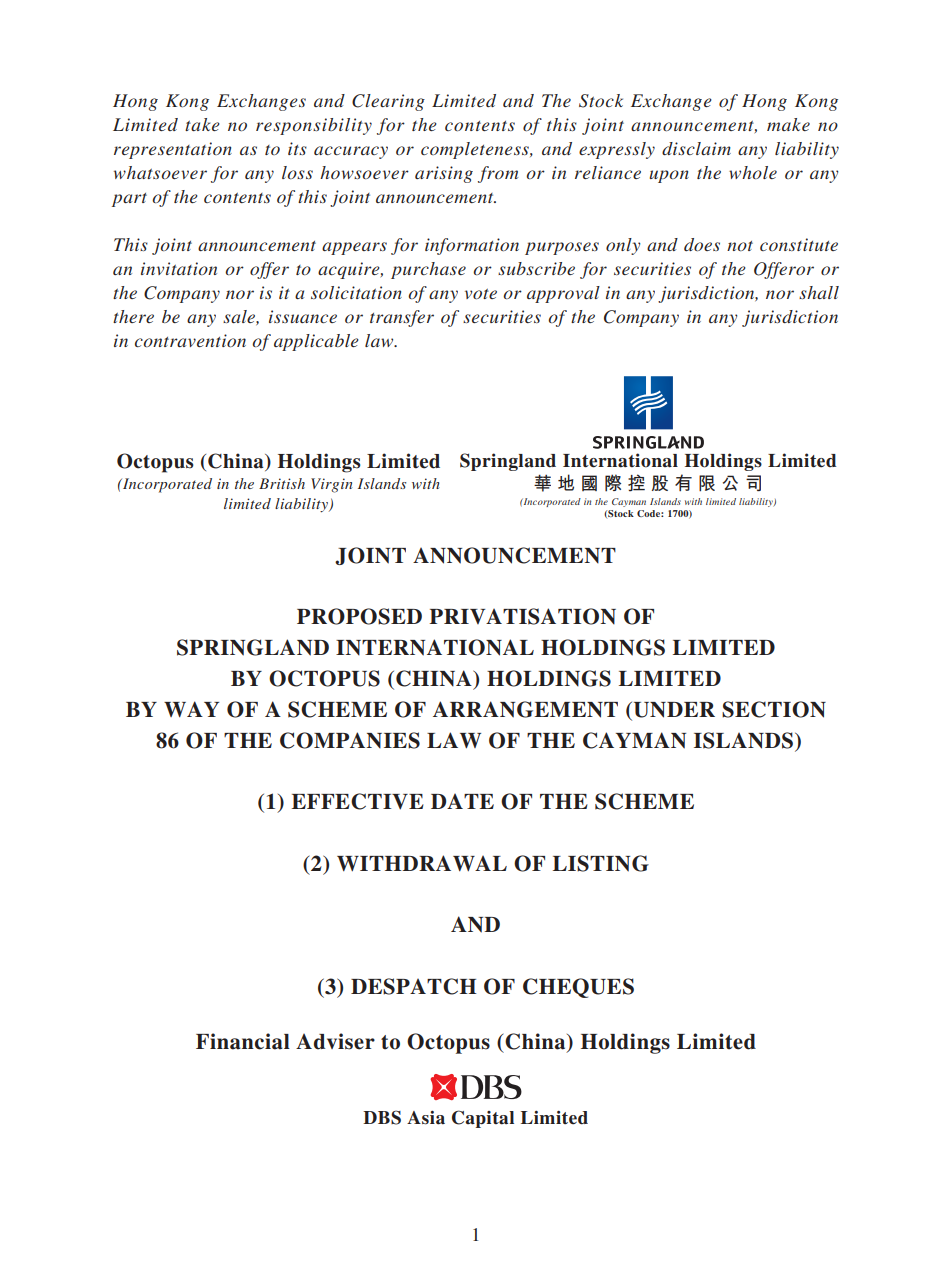 This page has width=952, height=1270. I want to click on take, so click(202, 124).
